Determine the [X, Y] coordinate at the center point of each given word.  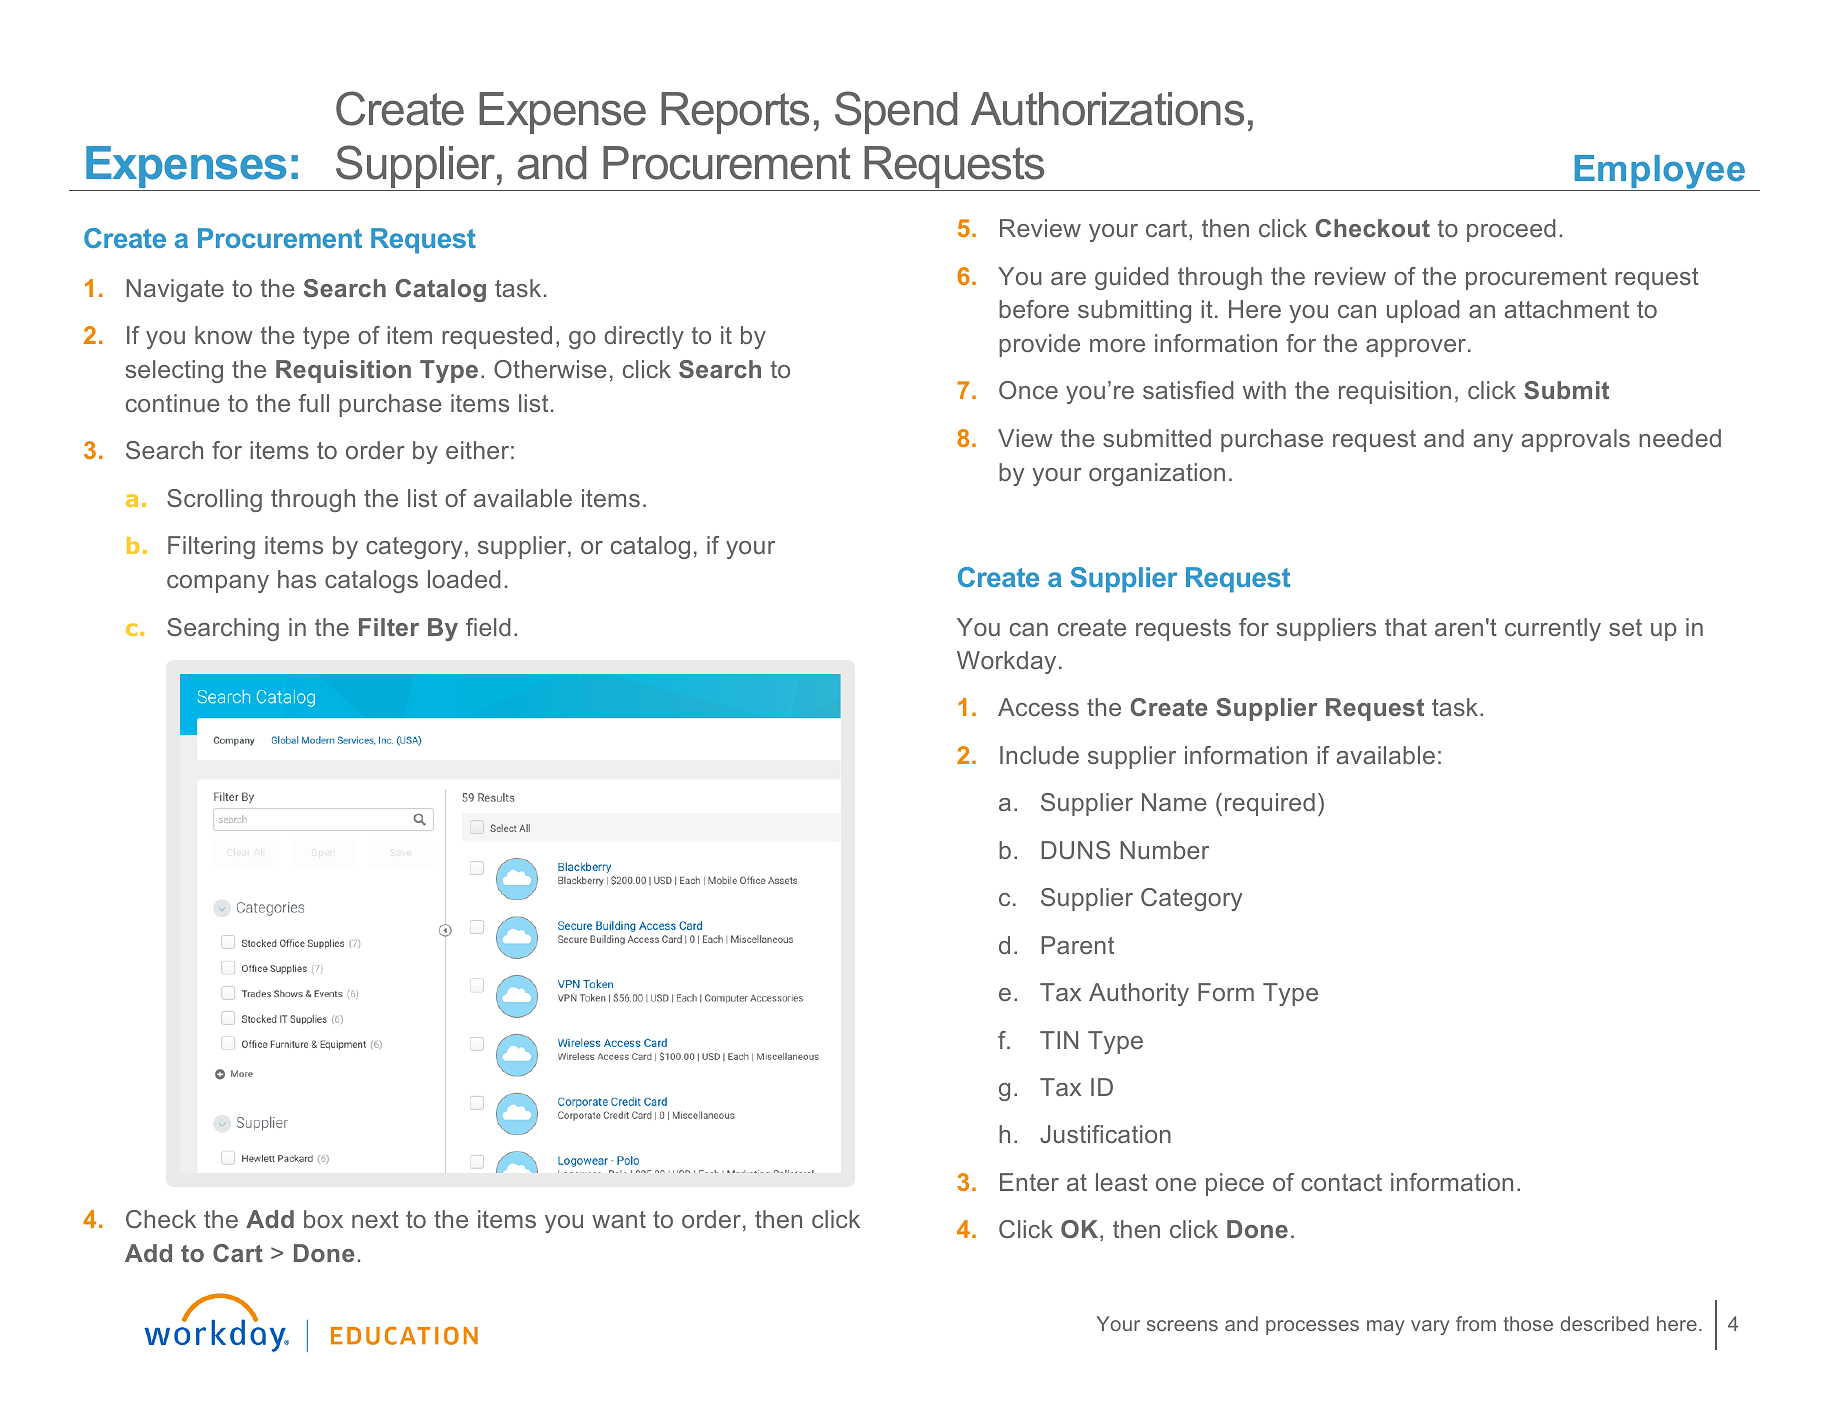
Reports [735, 113]
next [375, 1219]
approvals [1575, 440]
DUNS [1075, 850]
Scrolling [214, 500]
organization [1157, 474]
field [488, 627]
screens [1182, 1325]
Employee [1660, 173]
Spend [896, 112]
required [1270, 804]
